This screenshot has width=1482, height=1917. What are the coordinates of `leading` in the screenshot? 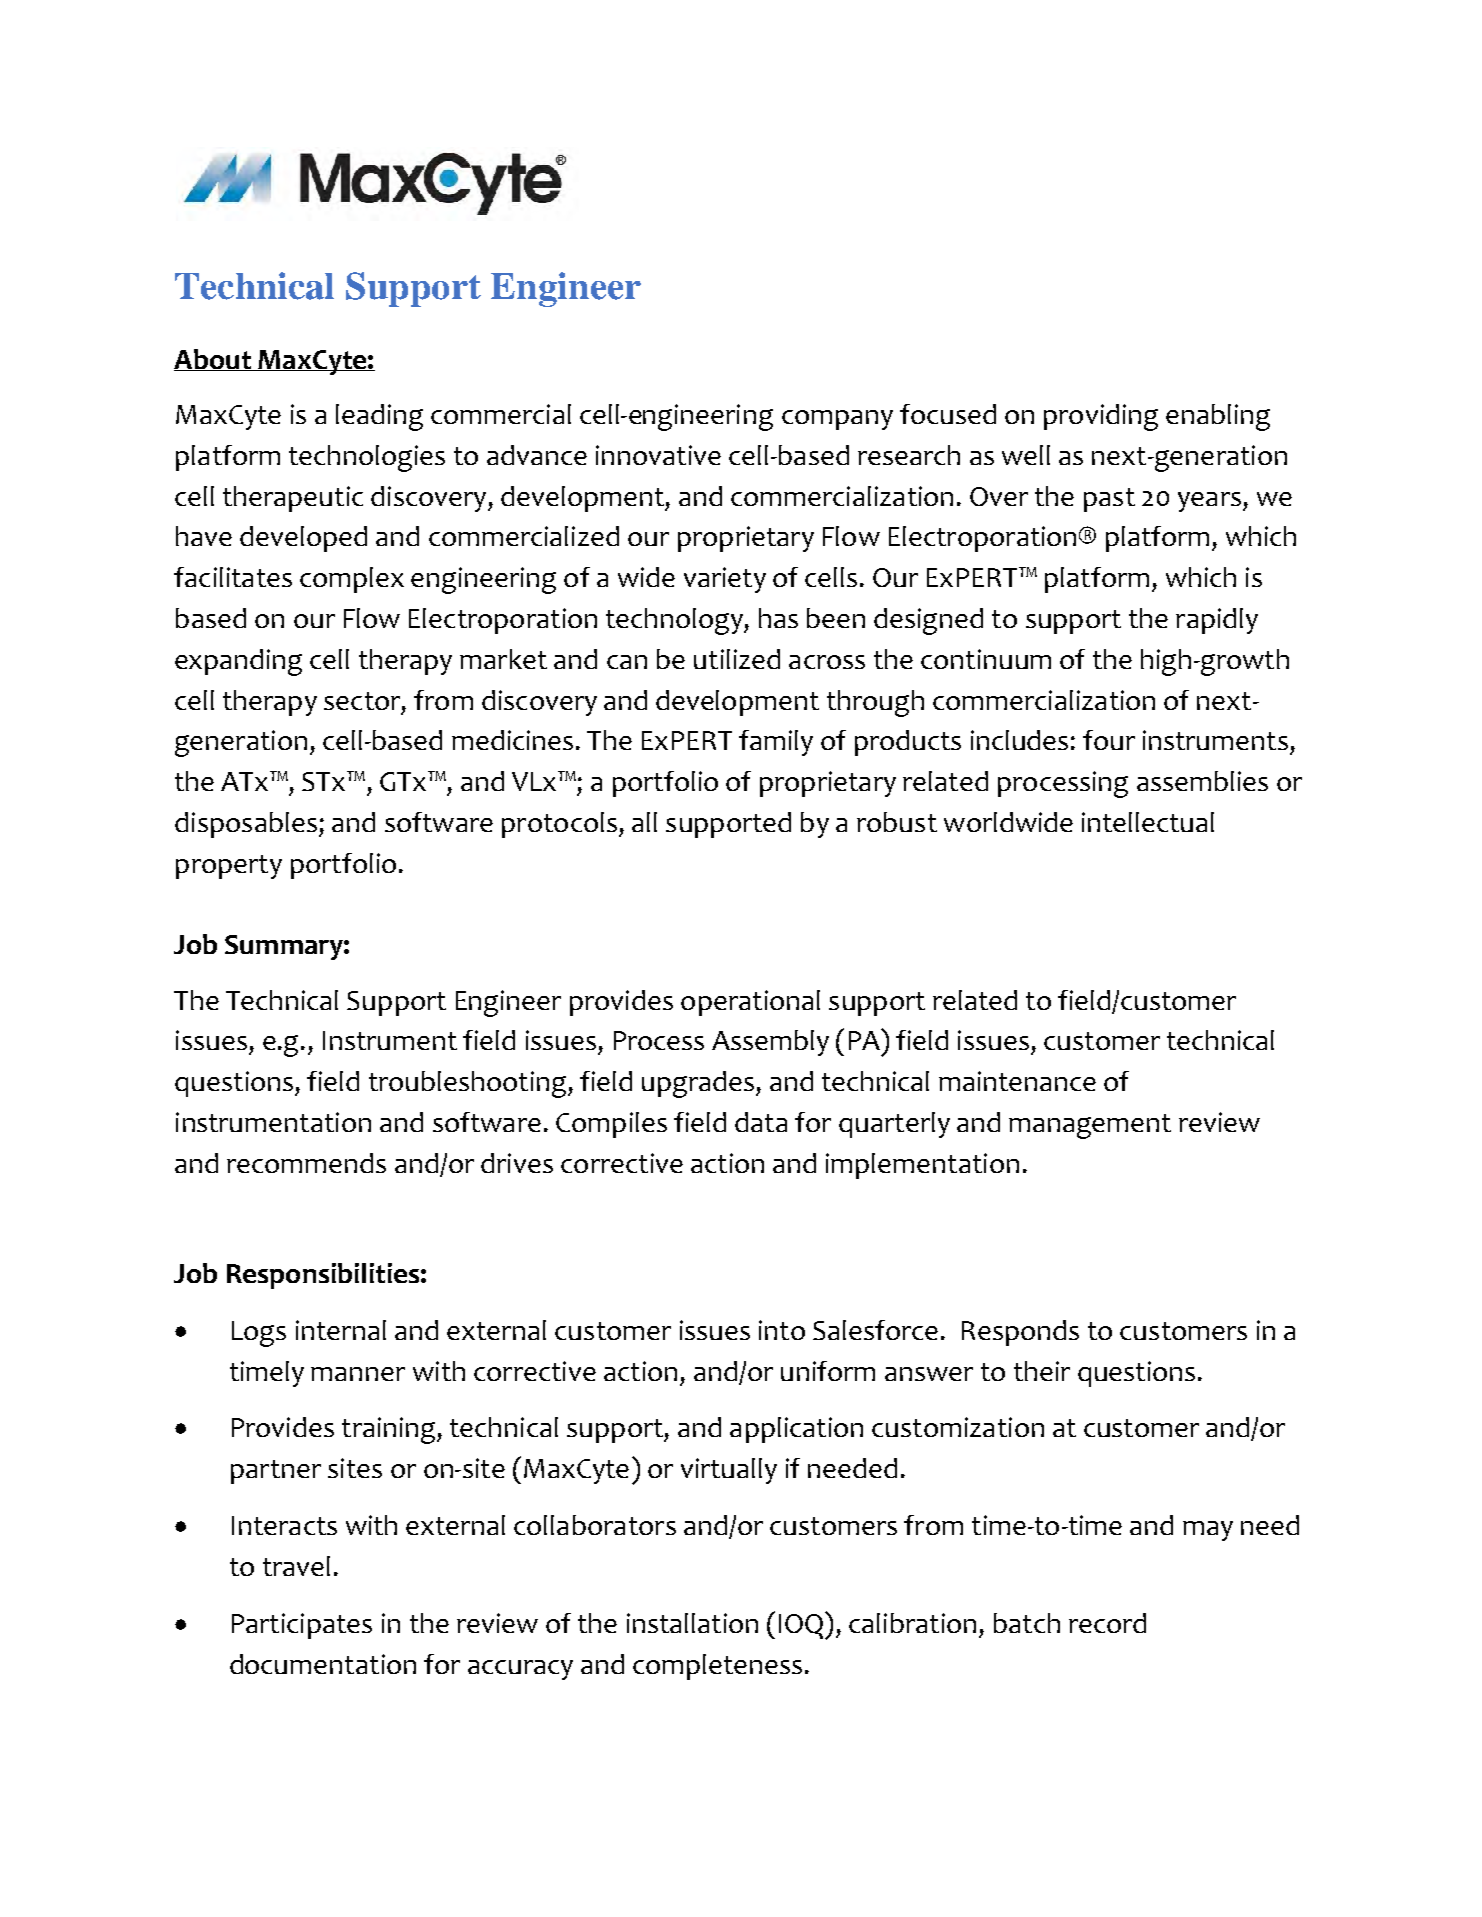 It's located at (379, 417).
